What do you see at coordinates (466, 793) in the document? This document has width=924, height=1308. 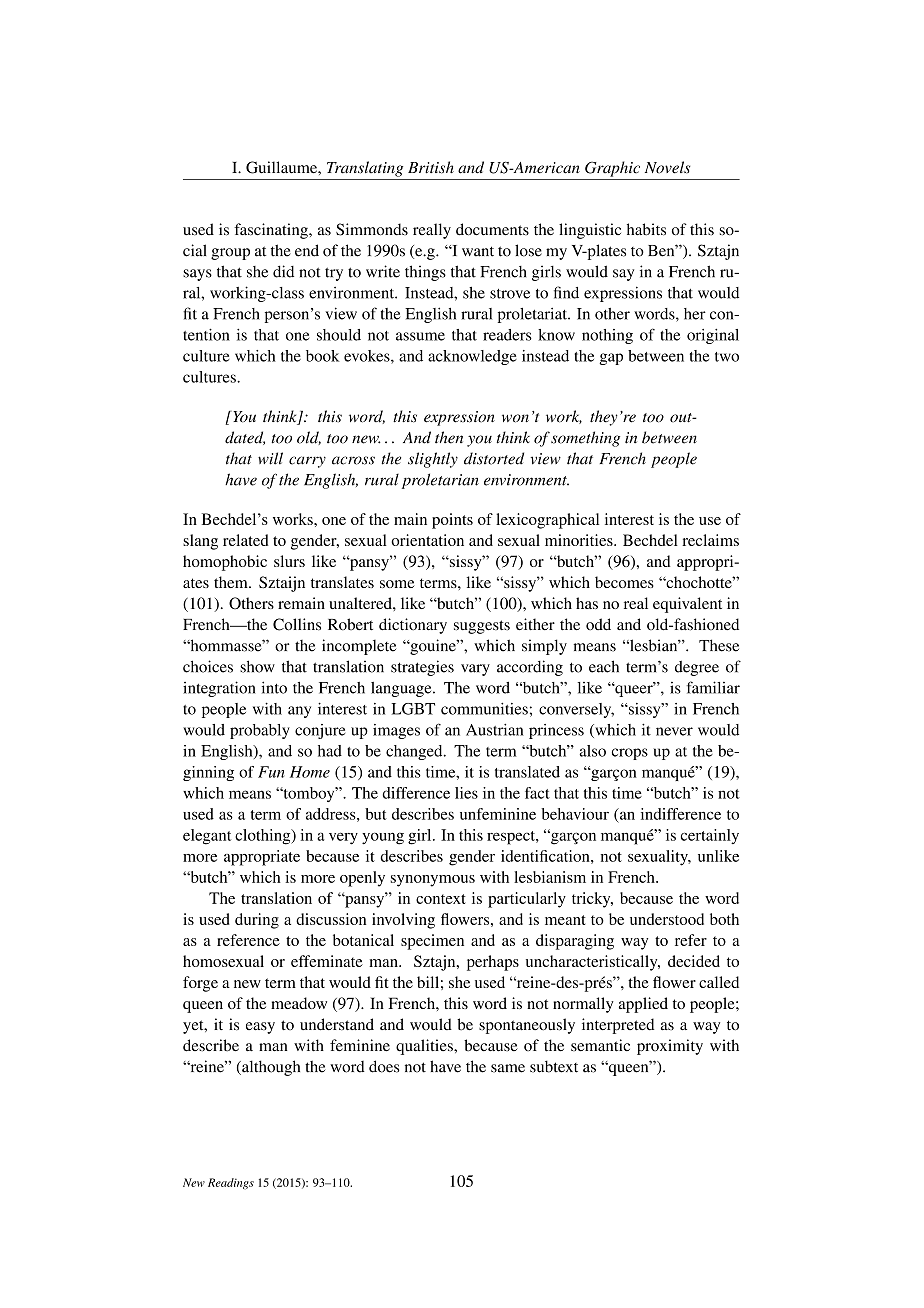 I see `lies` at bounding box center [466, 793].
